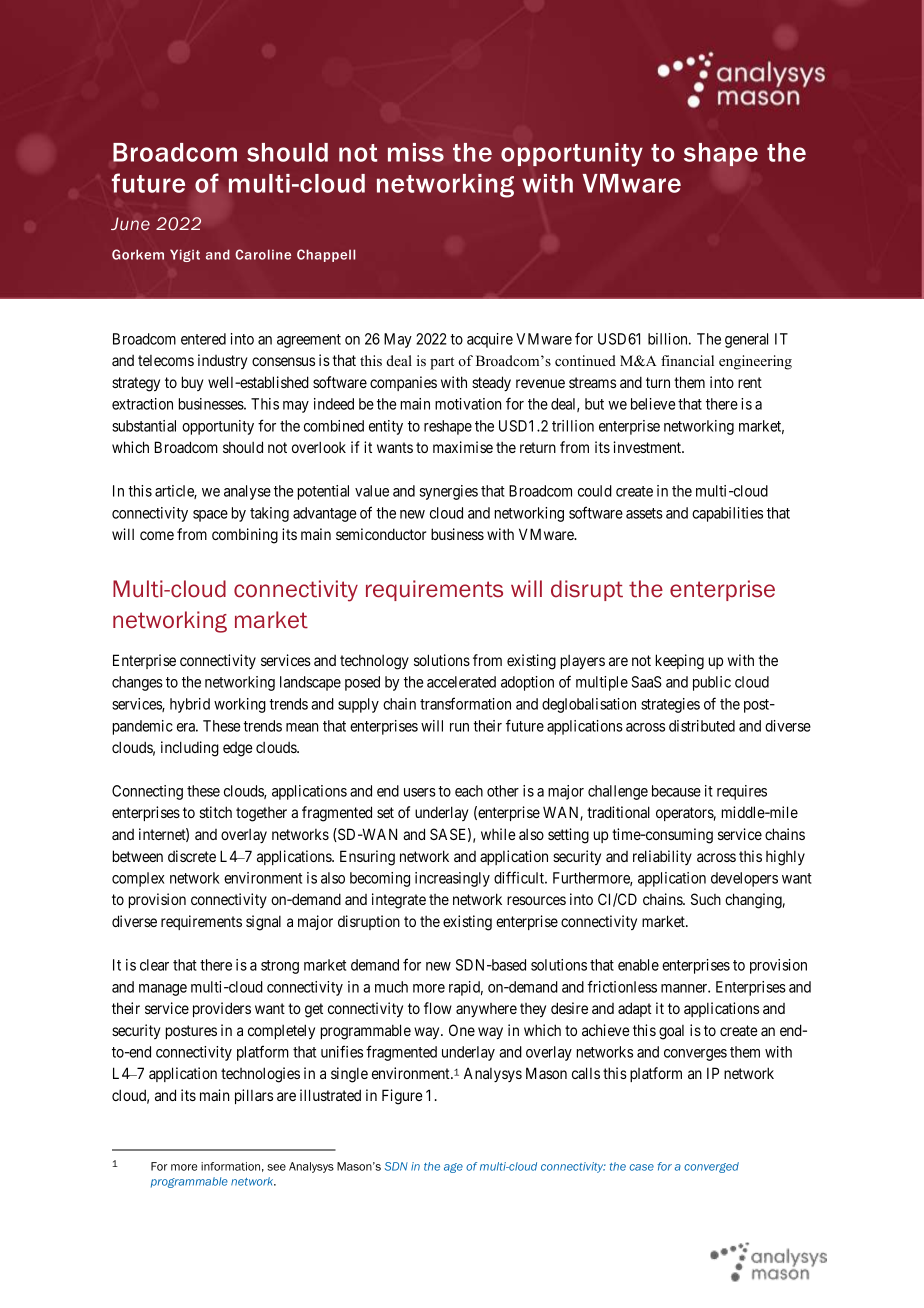  I want to click on Figure, so click(402, 1097).
